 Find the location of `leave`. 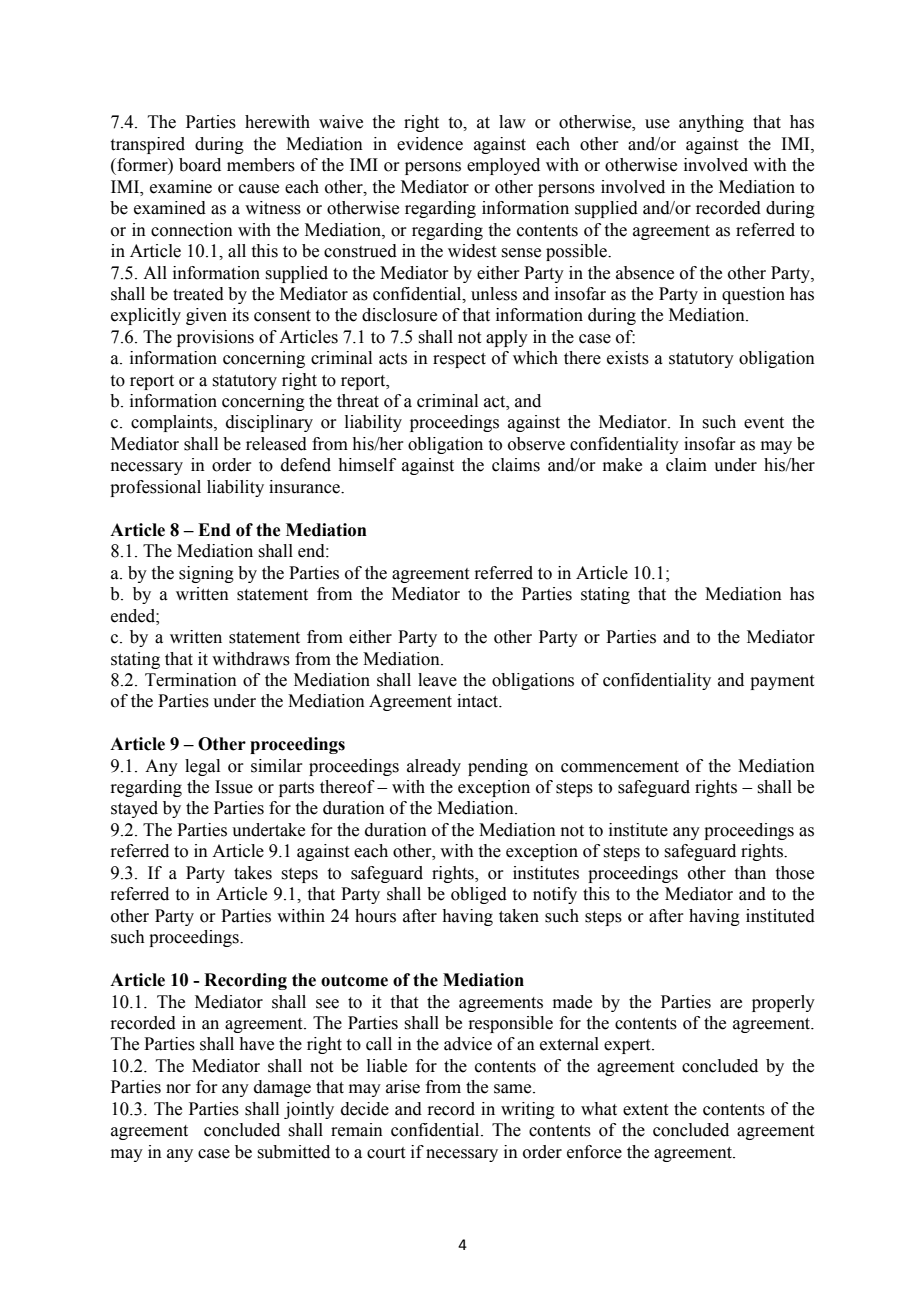

leave is located at coordinates (437, 680).
